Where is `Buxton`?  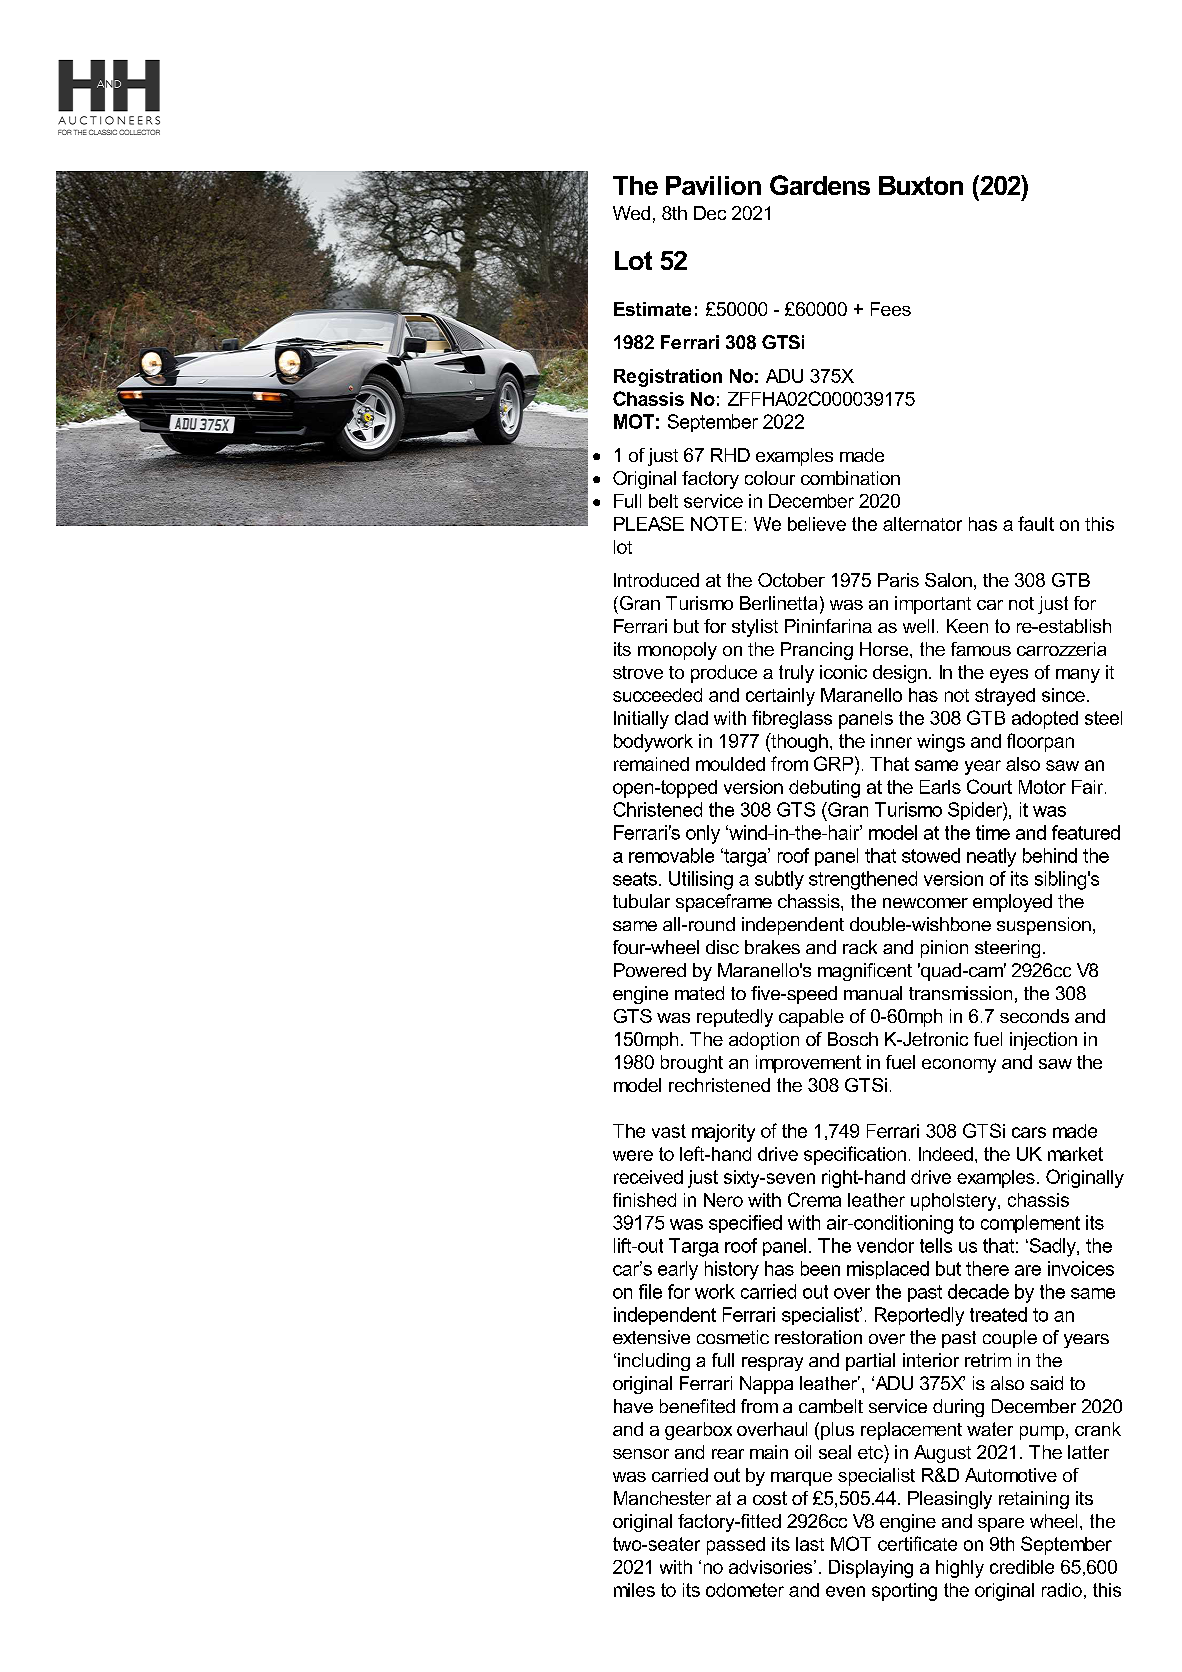
Buxton is located at coordinates (921, 185).
